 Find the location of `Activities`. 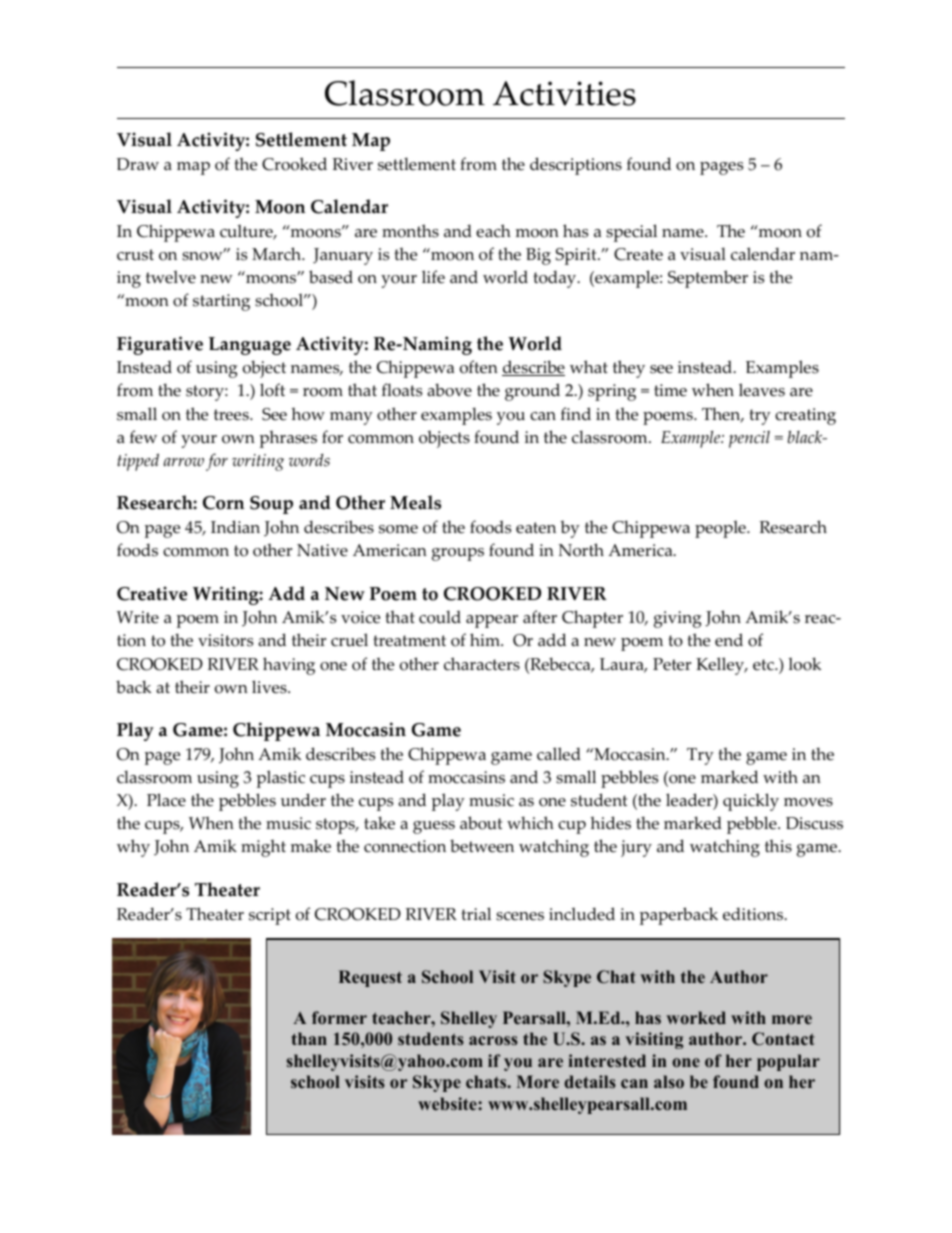

Activities is located at coordinates (564, 93).
